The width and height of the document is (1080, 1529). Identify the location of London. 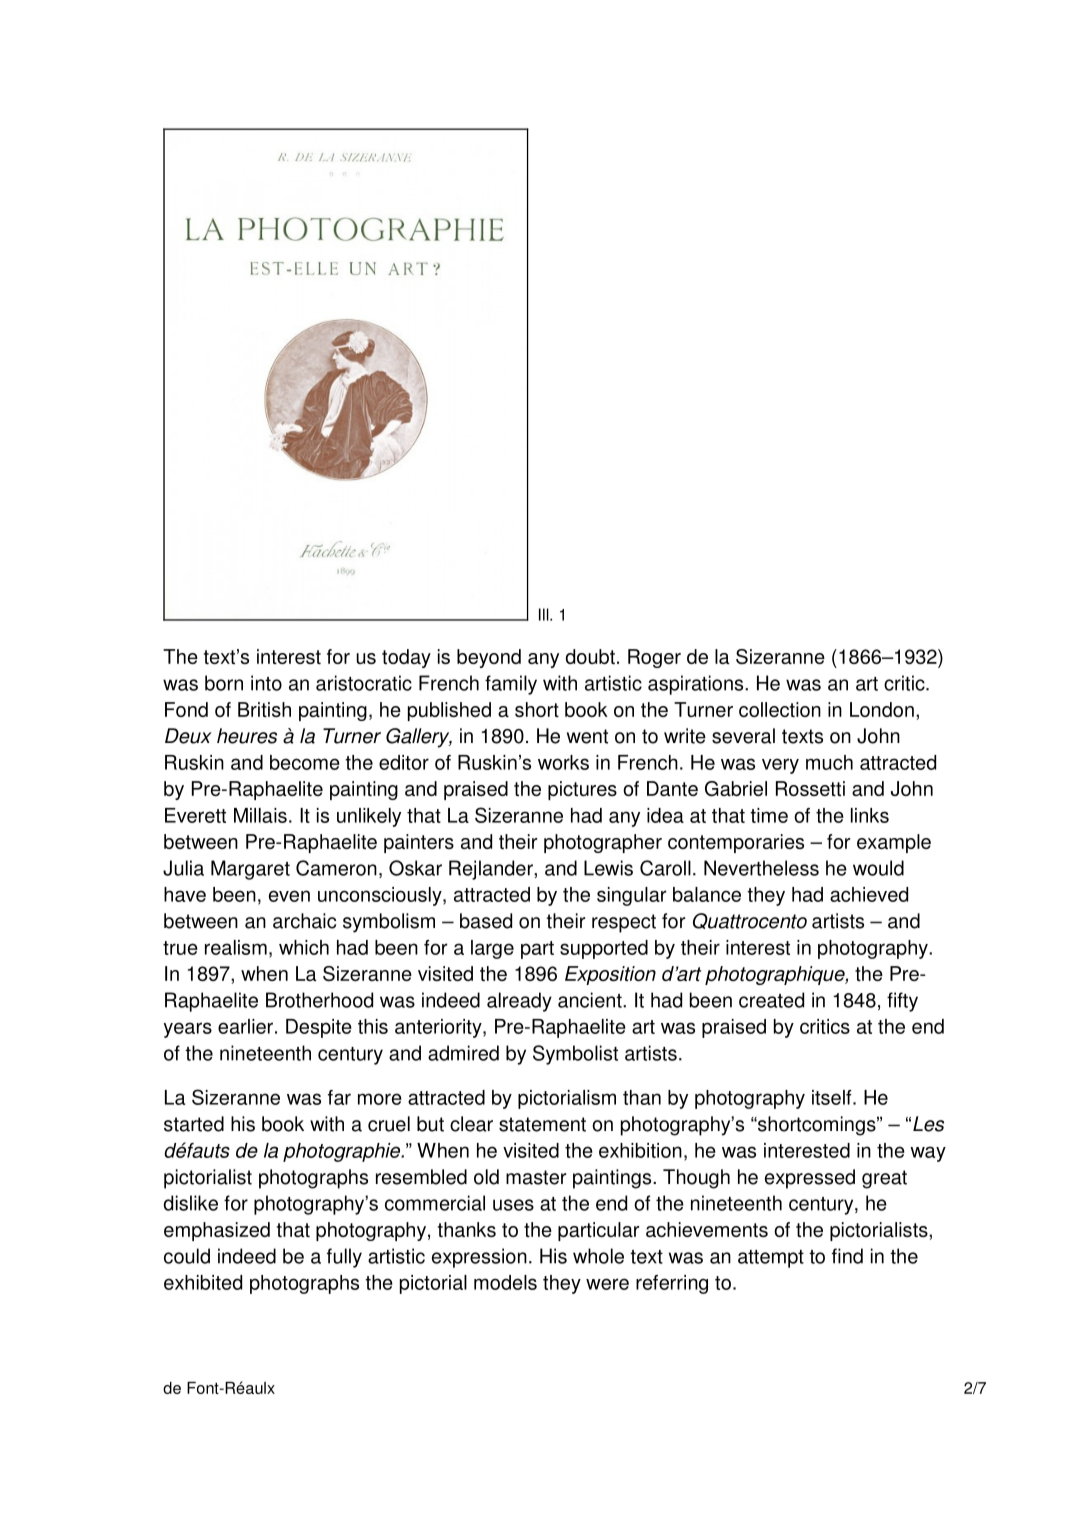
(882, 709).
